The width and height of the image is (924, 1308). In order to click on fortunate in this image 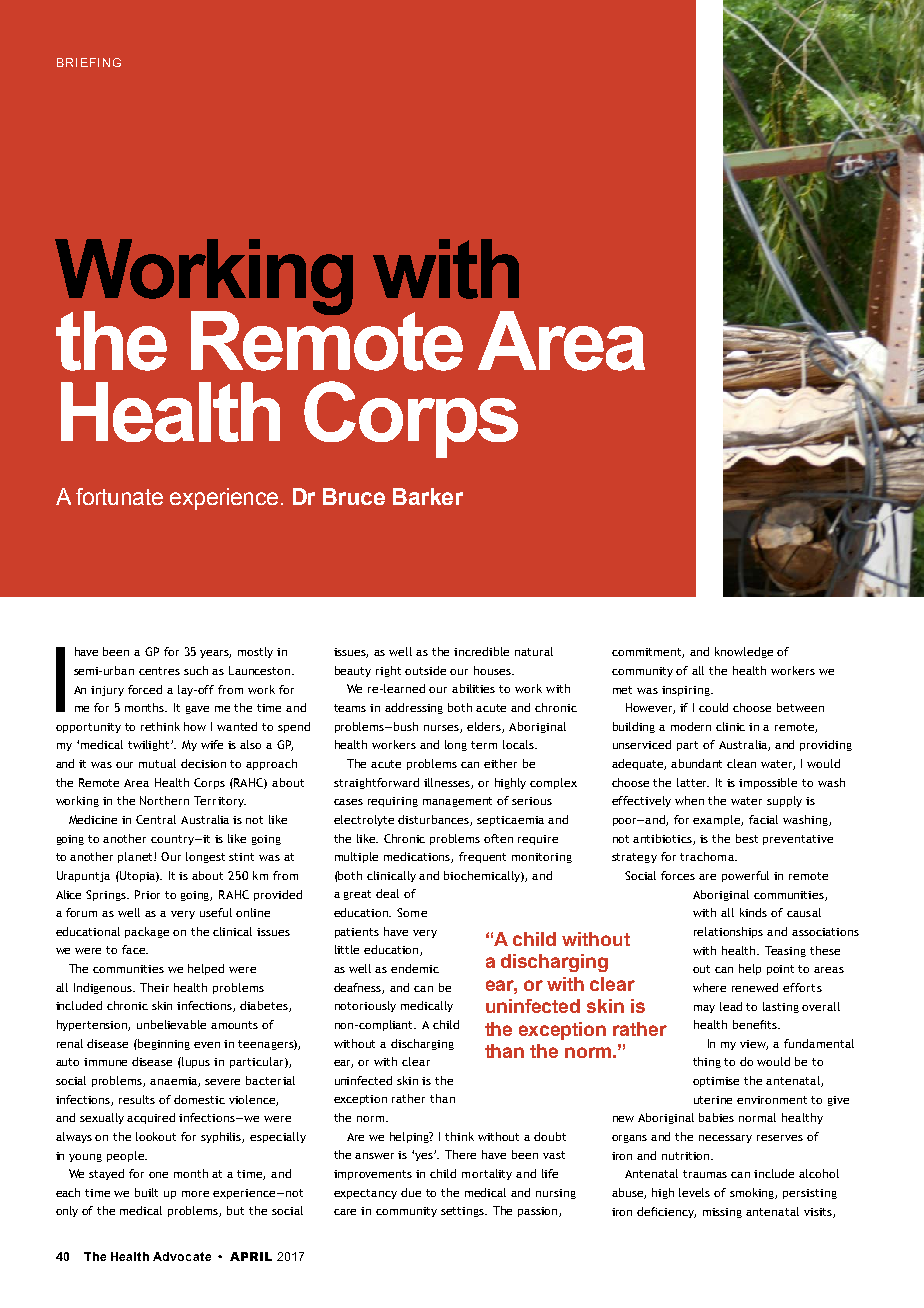, I will do `click(119, 496)`.
